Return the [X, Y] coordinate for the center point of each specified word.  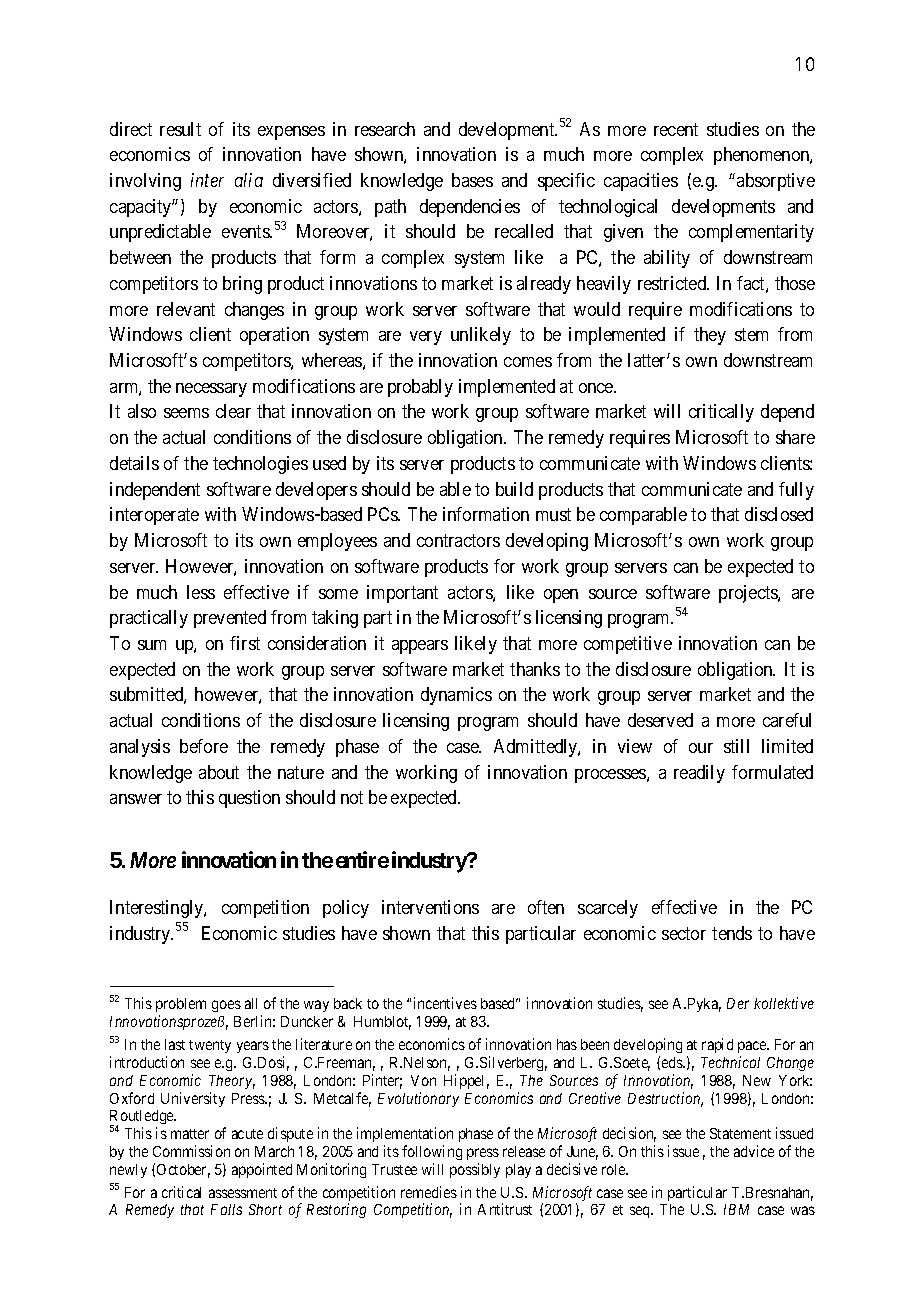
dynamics [456, 696]
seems [186, 413]
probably [420, 388]
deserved [660, 720]
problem [181, 1007]
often [546, 907]
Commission [191, 1151]
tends [732, 933]
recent [676, 129]
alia [249, 180]
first [245, 643]
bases [472, 180]
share [795, 437]
